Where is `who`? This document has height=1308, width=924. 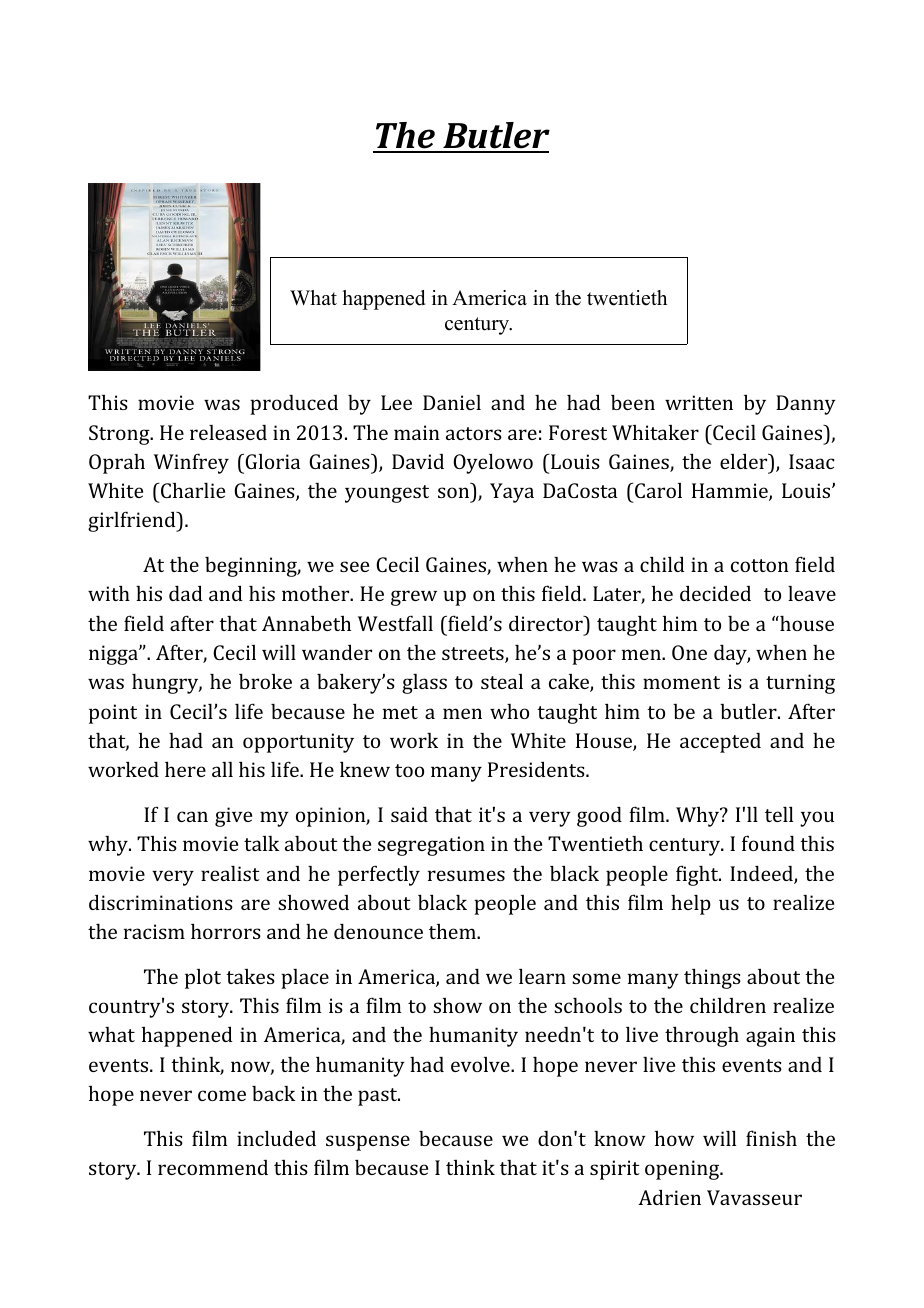 who is located at coordinates (509, 711).
